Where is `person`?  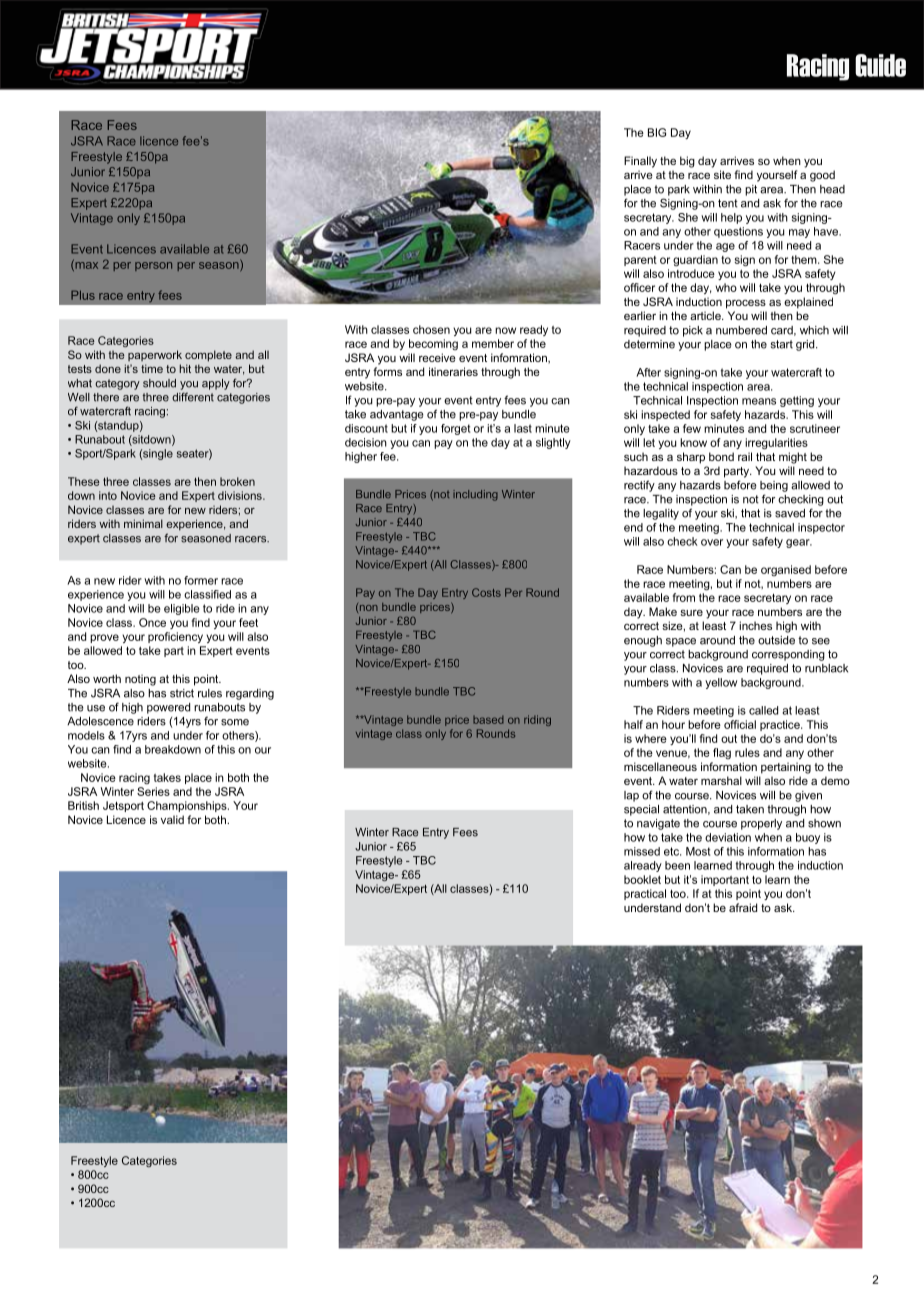
person is located at coordinates (153, 266).
